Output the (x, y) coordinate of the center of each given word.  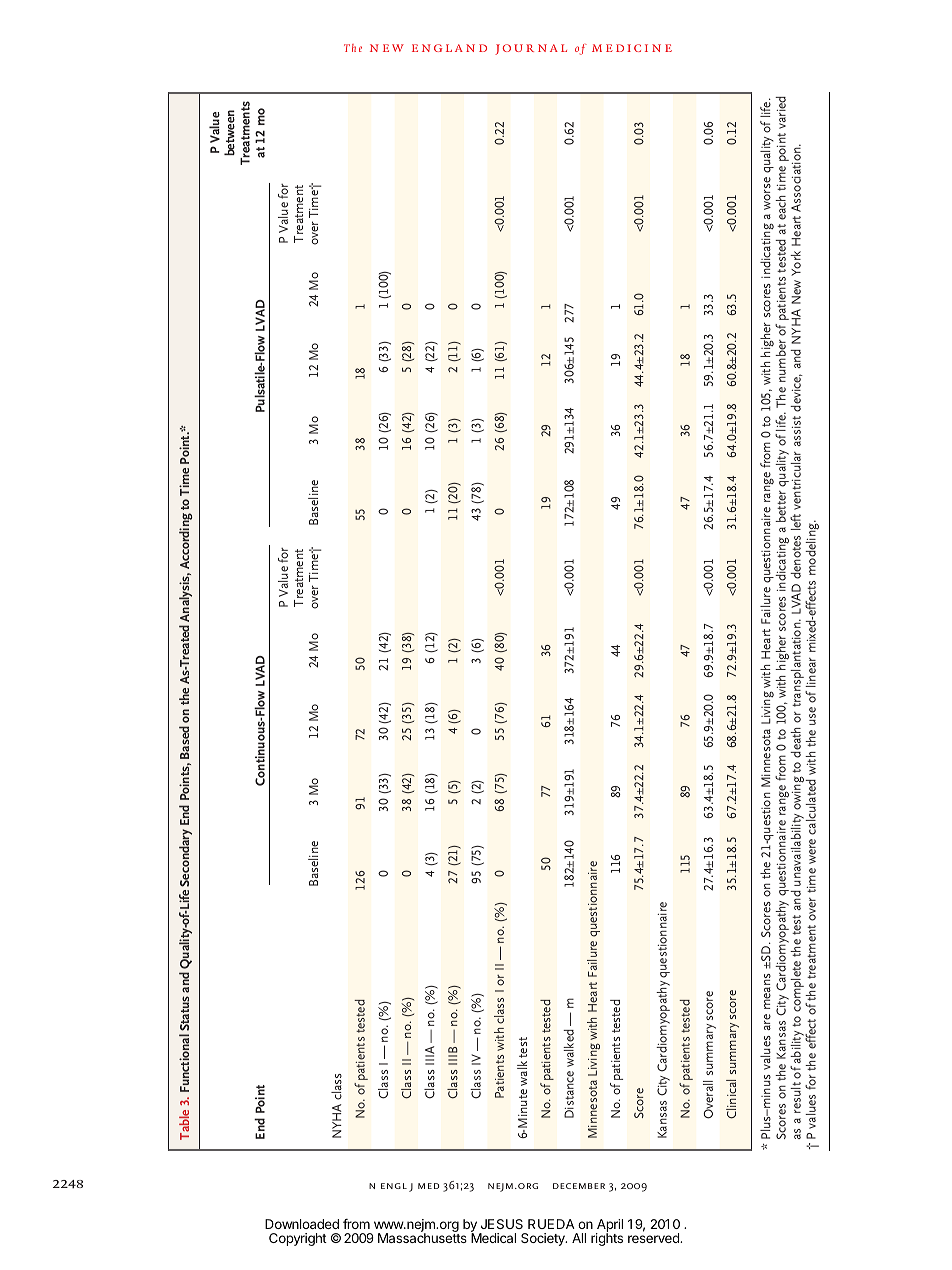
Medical (493, 1237)
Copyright (298, 1239)
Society (544, 1239)
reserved (654, 1237)
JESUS (502, 1224)
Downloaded (302, 1224)
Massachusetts (422, 1237)
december (579, 1186)
